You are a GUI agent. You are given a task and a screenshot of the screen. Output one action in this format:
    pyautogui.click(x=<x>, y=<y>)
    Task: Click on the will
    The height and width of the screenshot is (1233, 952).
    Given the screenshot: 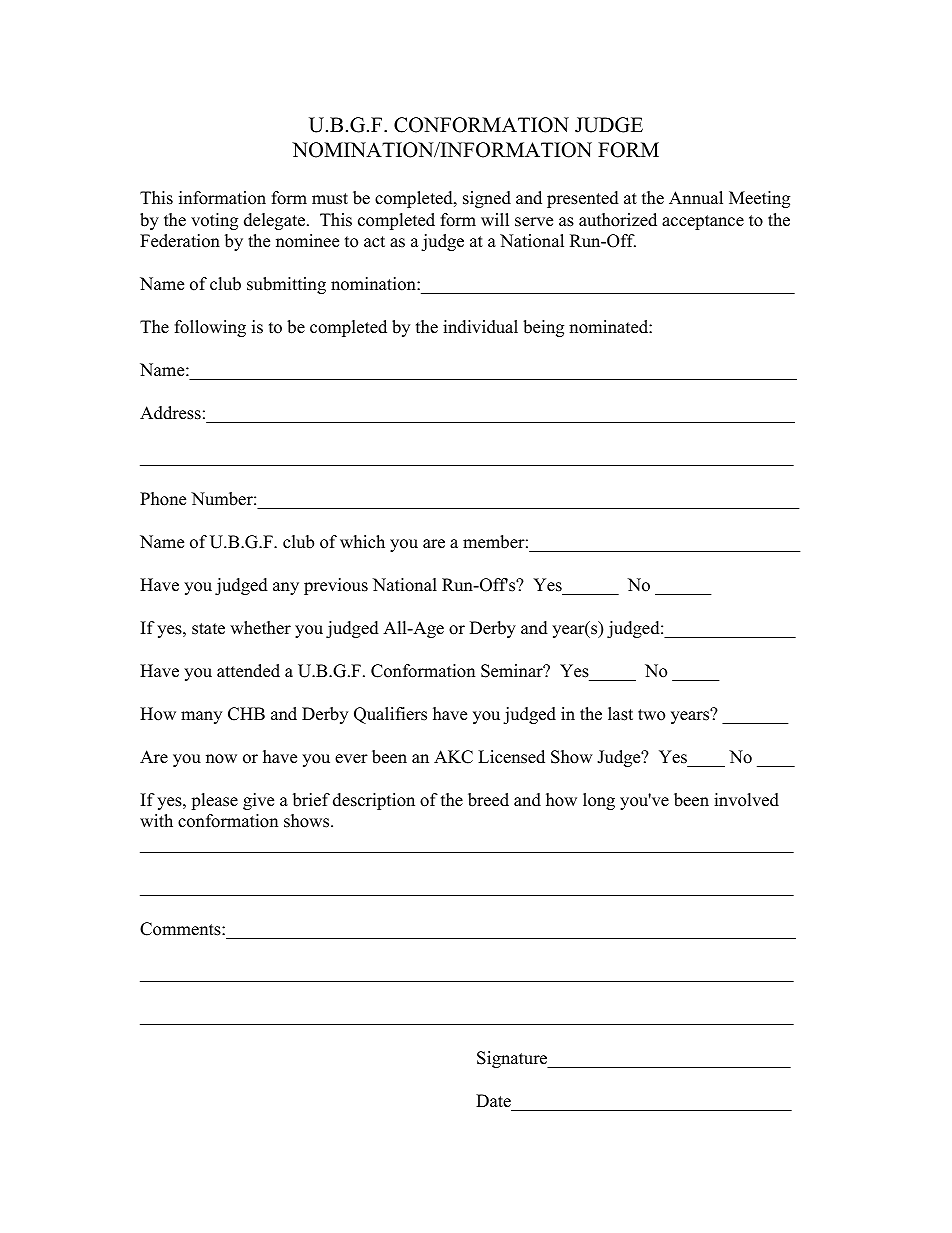 What is the action you would take?
    pyautogui.click(x=495, y=219)
